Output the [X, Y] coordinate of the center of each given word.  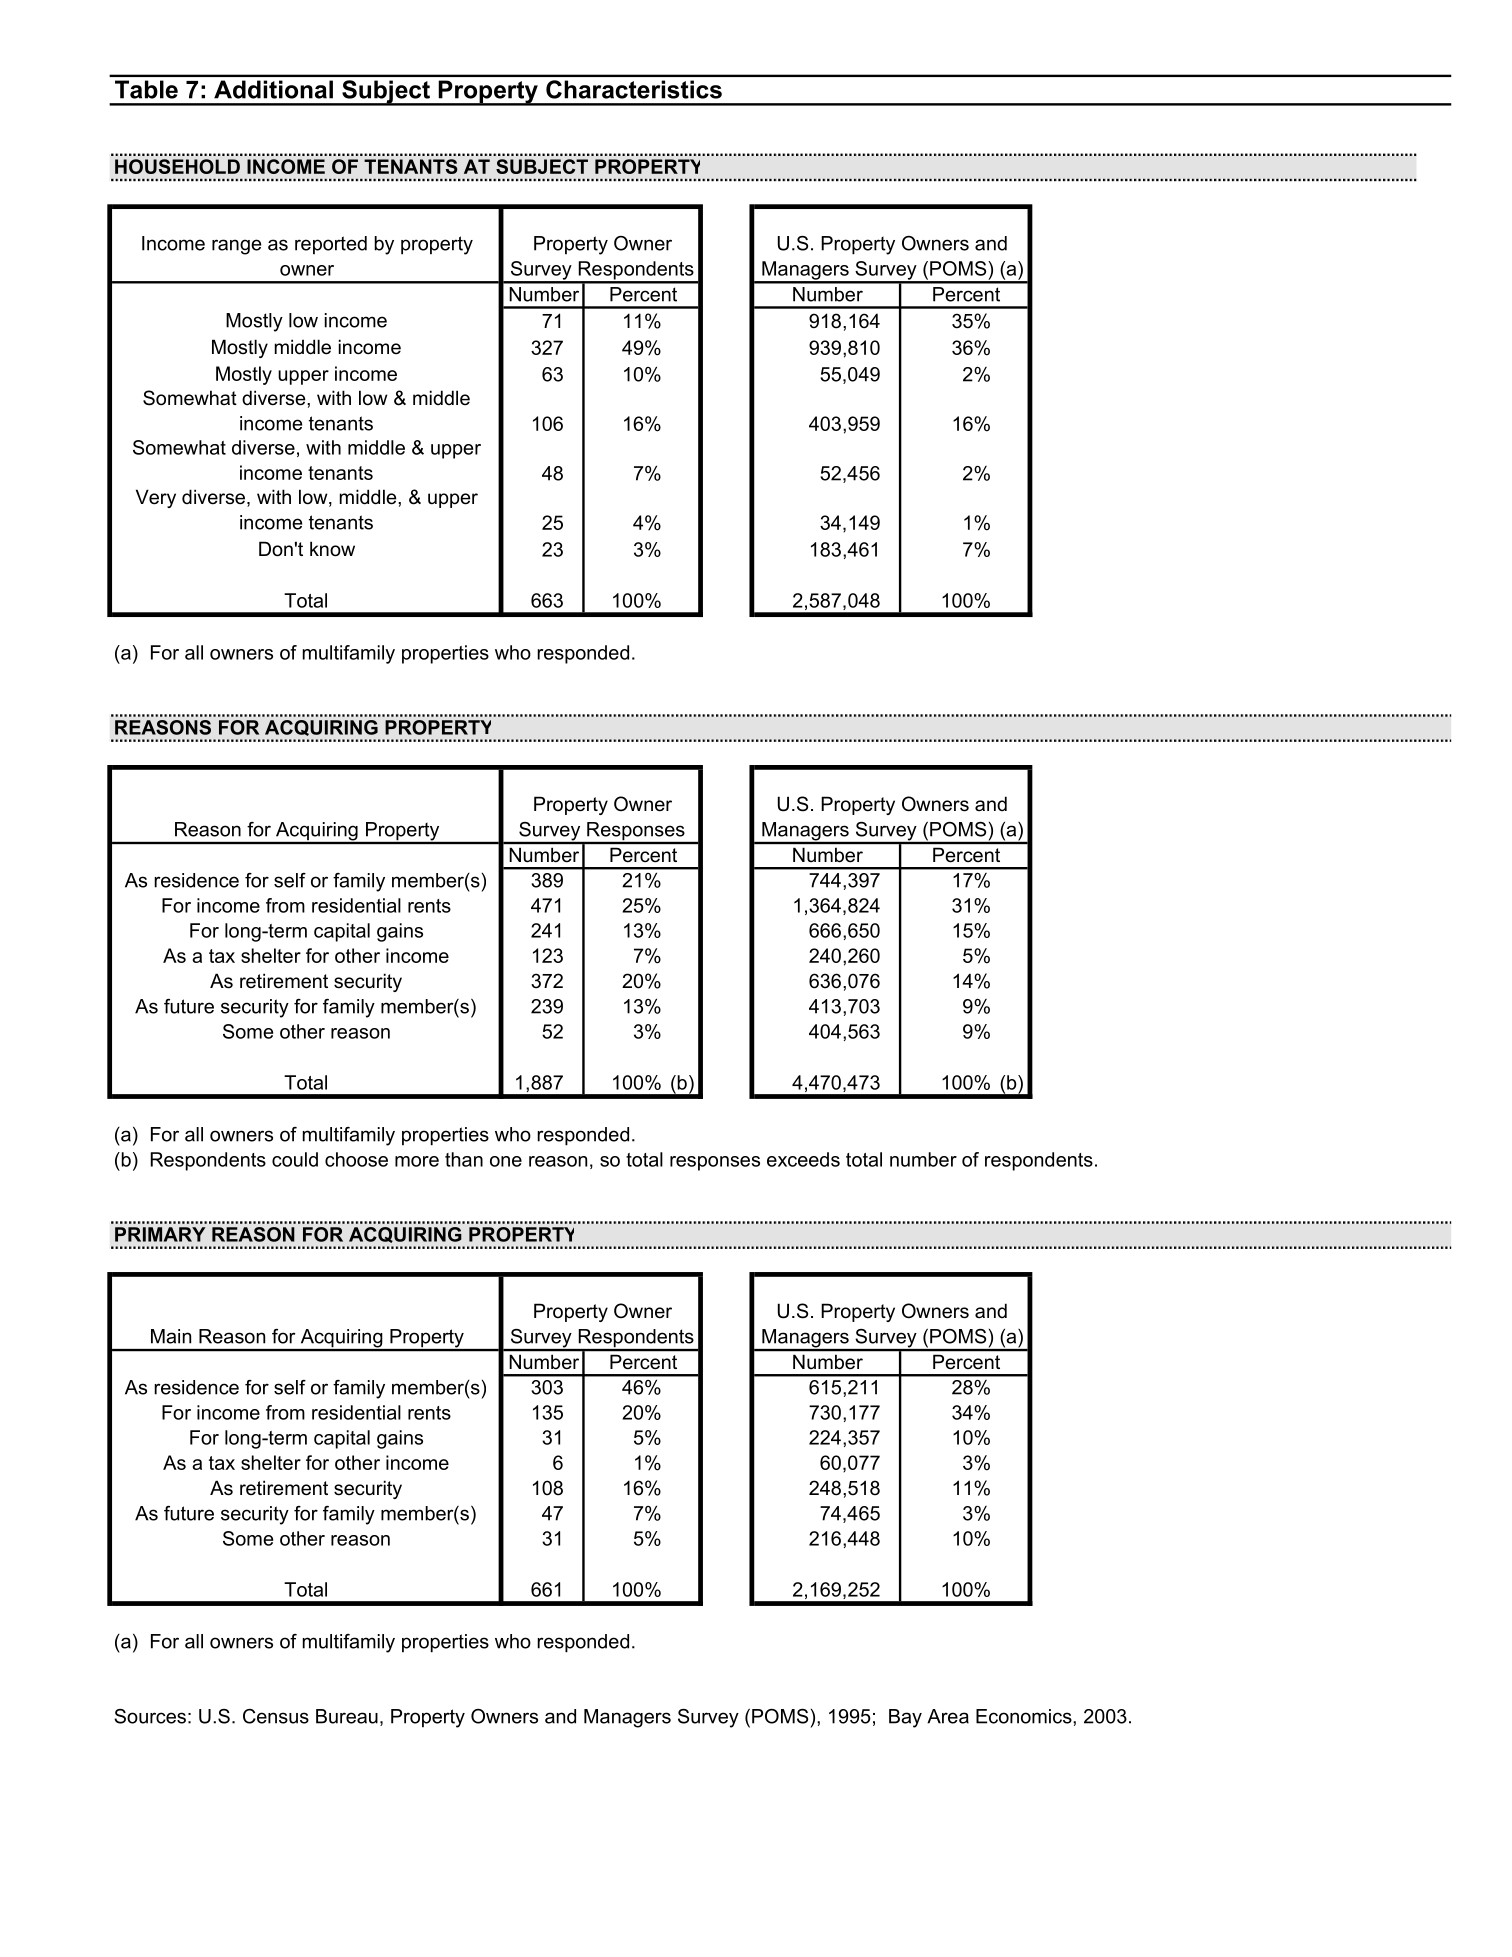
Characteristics [634, 89]
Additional [273, 89]
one [506, 1161]
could [295, 1159]
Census [276, 1716]
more [417, 1161]
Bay [905, 1718]
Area [948, 1716]
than [464, 1159]
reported [331, 245]
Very [156, 498]
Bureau [347, 1716]
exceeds [803, 1159]
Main [171, 1336]
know [332, 549]
